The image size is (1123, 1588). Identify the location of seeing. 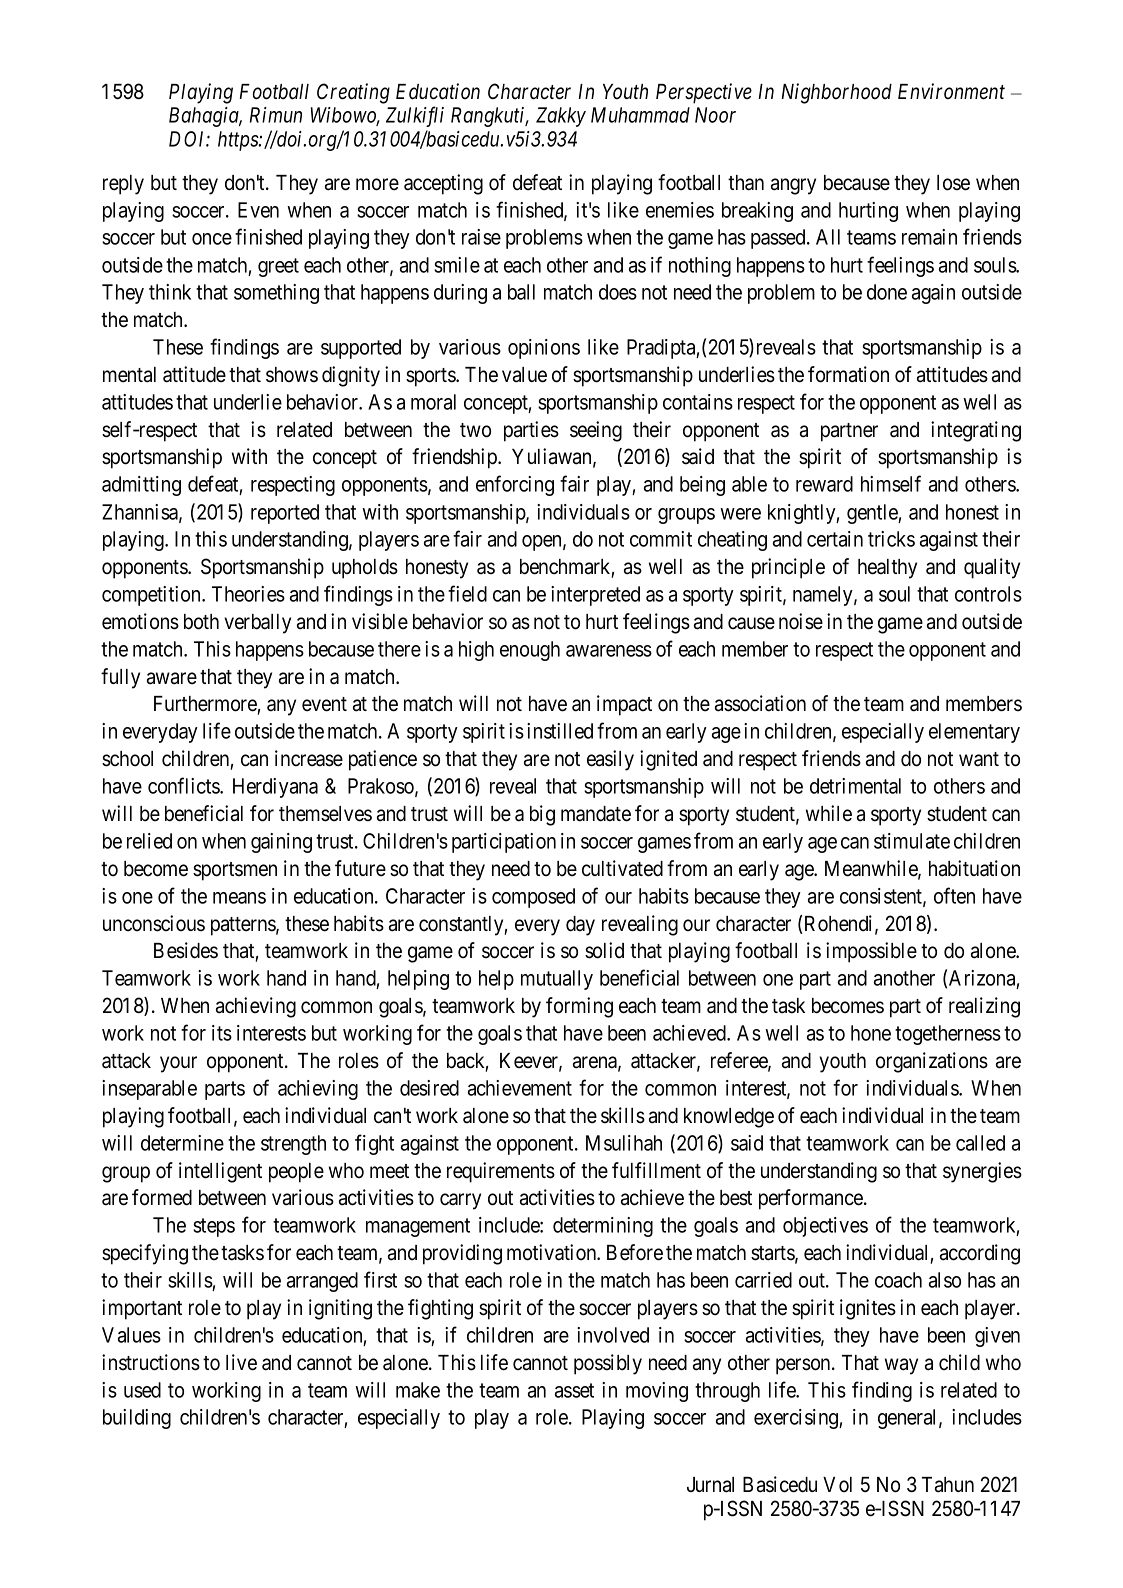
(596, 431).
